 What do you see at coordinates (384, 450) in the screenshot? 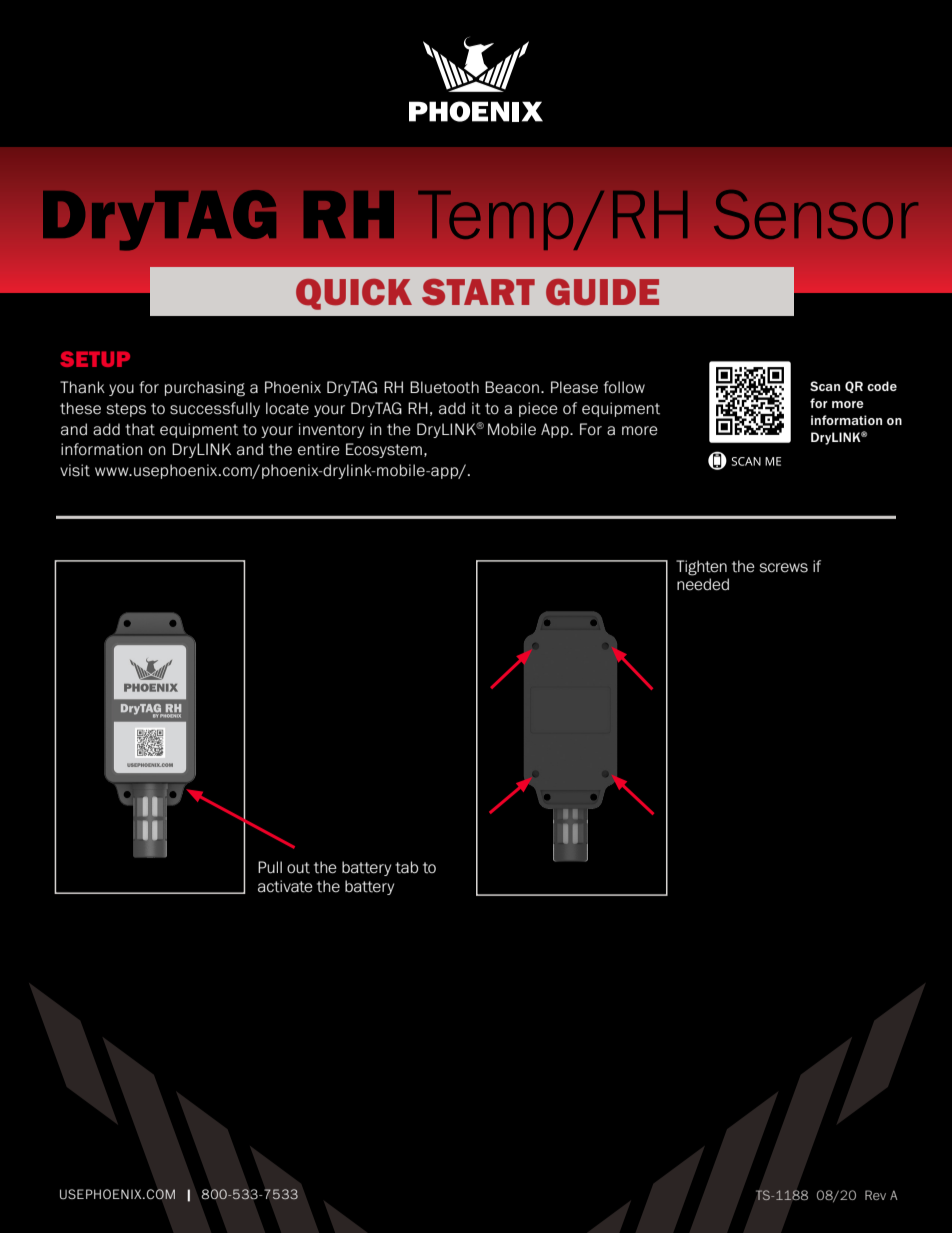
I see `Ecosystem` at bounding box center [384, 450].
